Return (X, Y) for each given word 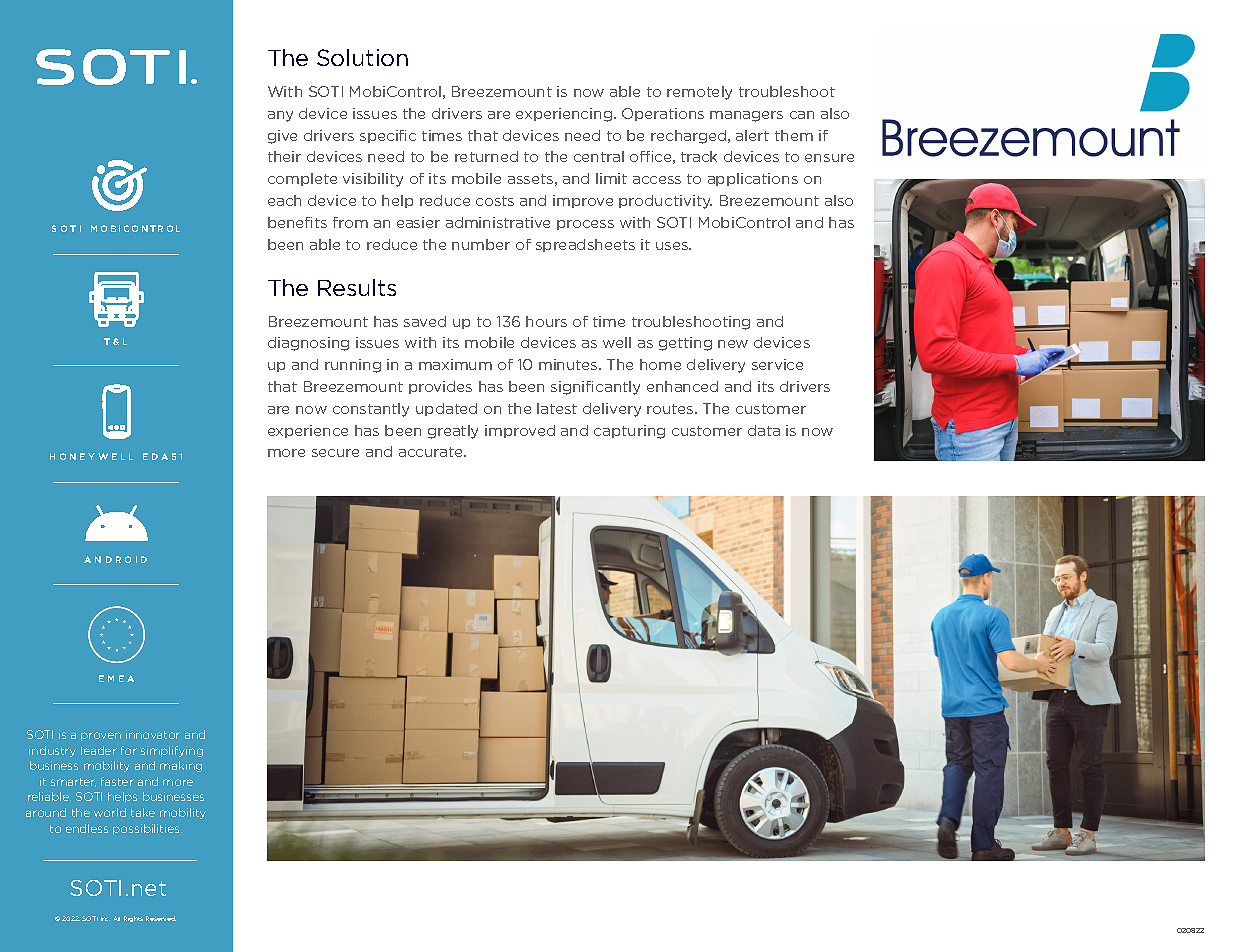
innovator (153, 734)
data (764, 430)
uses (673, 246)
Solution (362, 57)
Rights (133, 919)
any (280, 116)
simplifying (172, 751)
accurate (432, 452)
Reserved (161, 918)
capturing (629, 432)
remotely (699, 93)
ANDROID (115, 559)
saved (425, 321)
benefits (297, 222)
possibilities (147, 829)
